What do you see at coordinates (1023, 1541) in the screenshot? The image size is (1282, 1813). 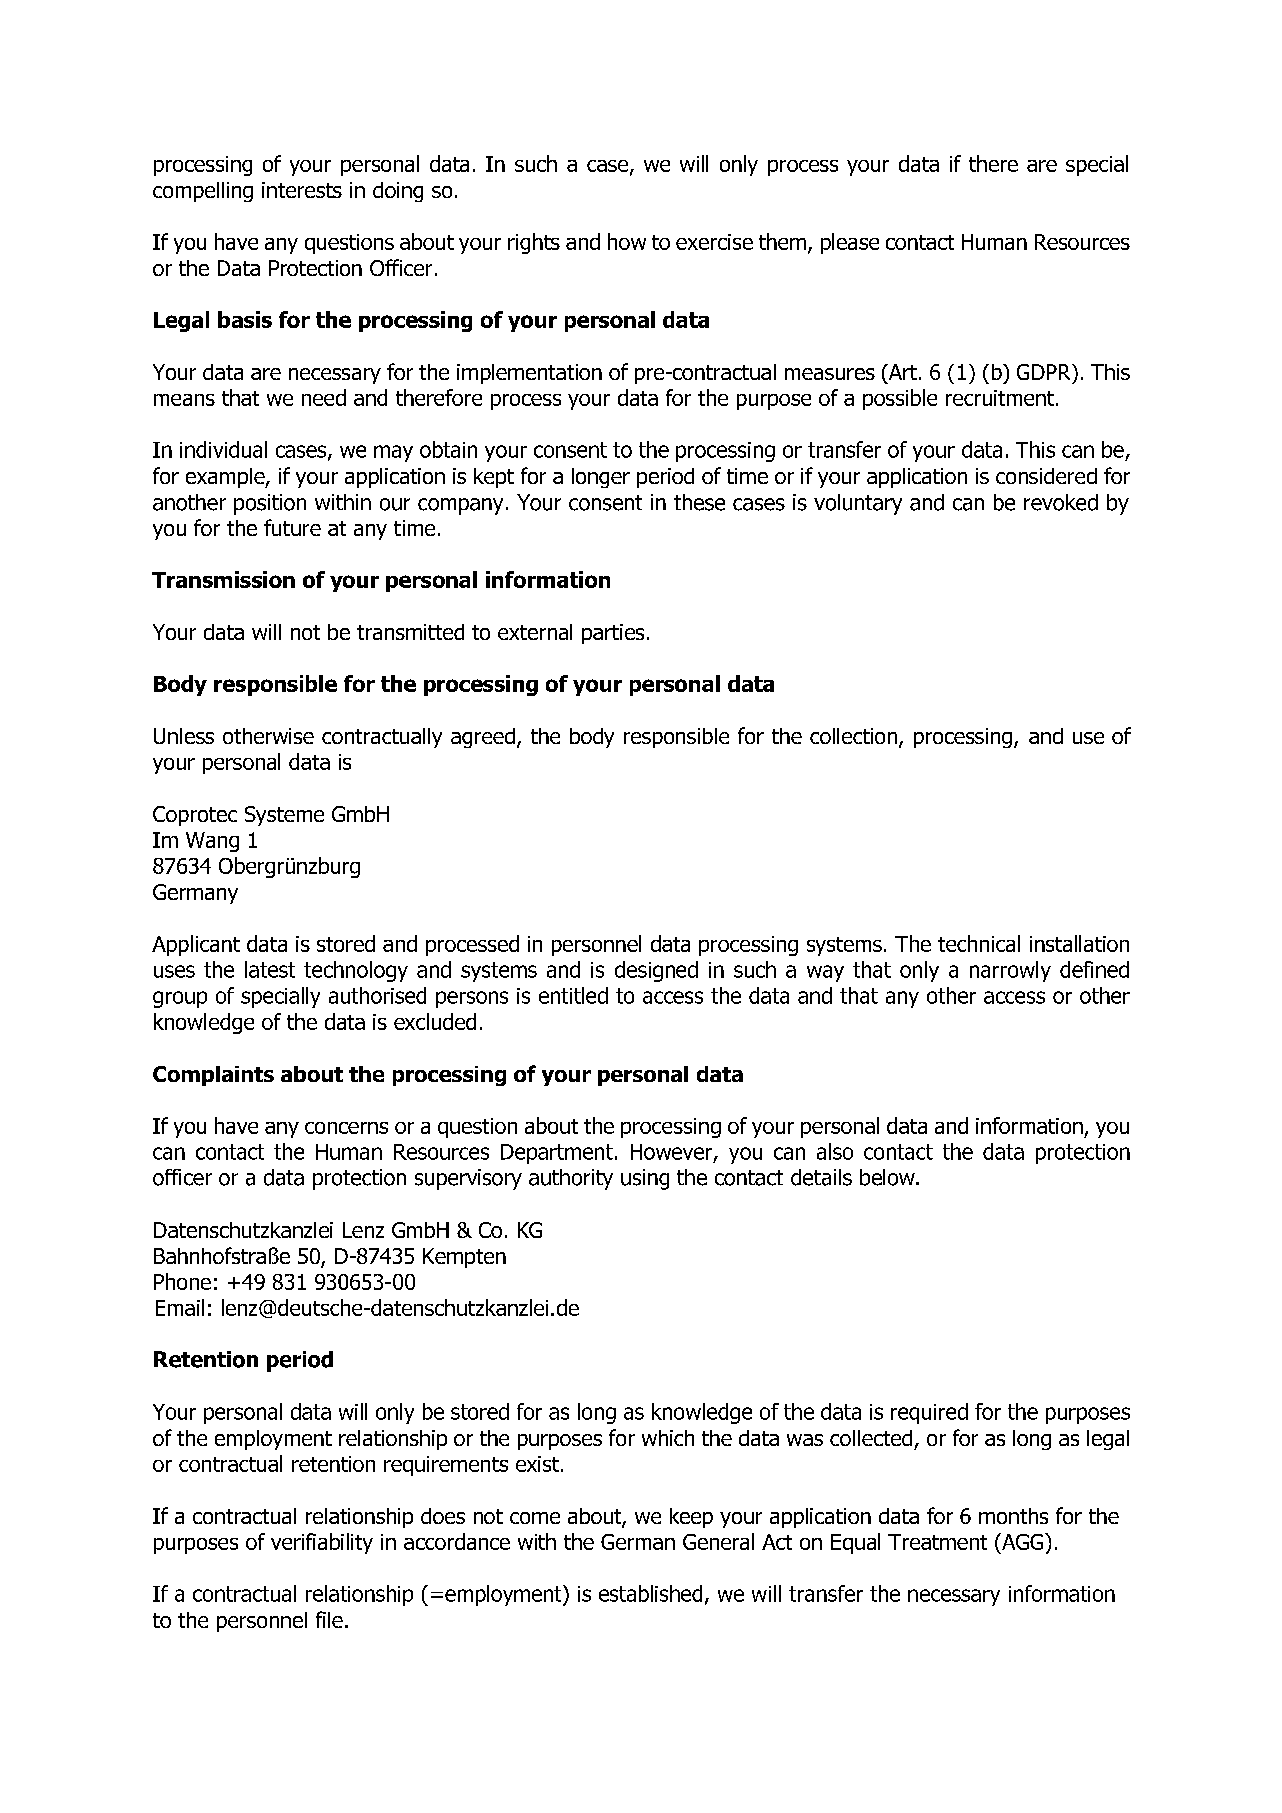 I see `AGG` at bounding box center [1023, 1541].
